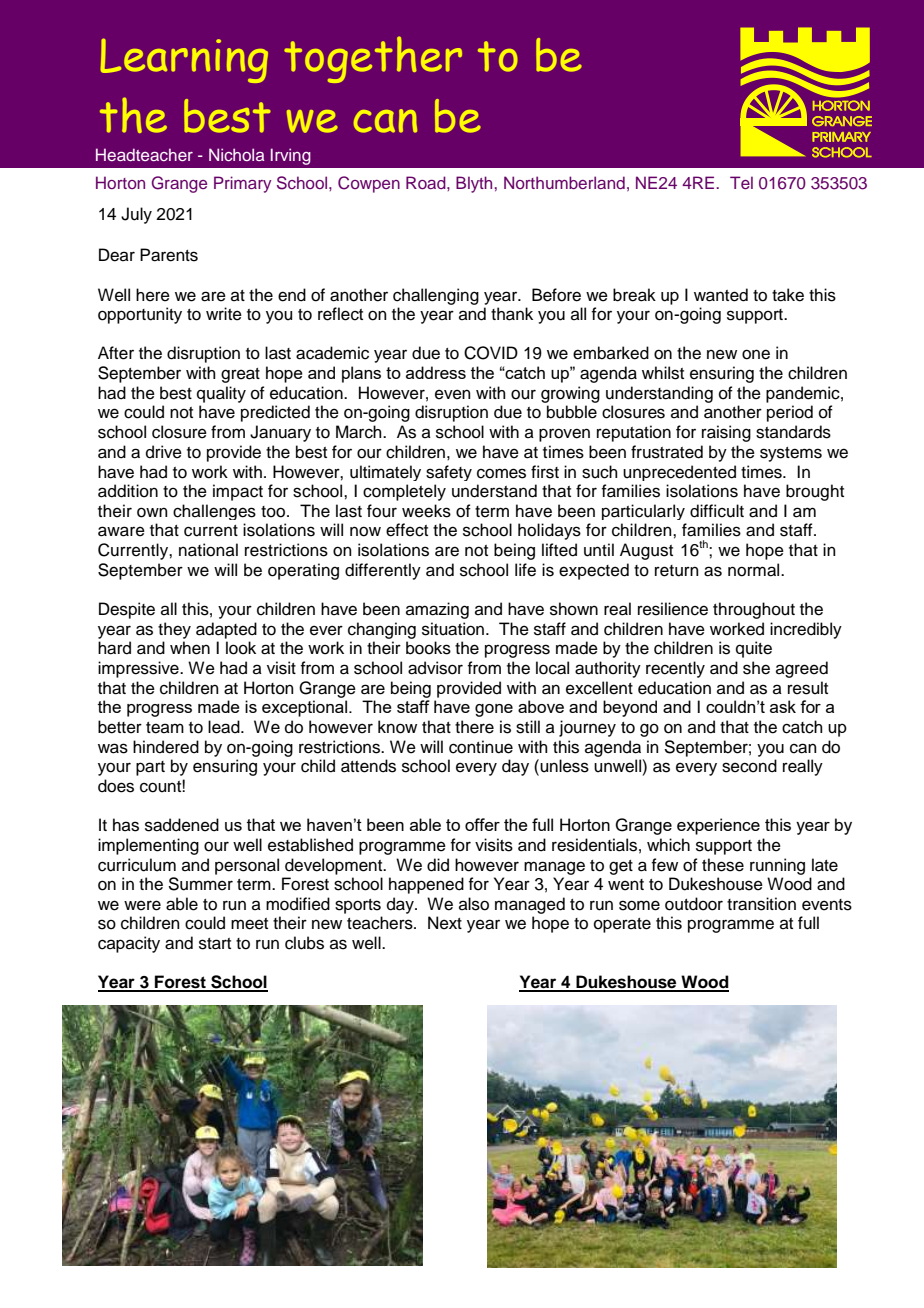  Describe the element at coordinates (190, 648) in the screenshot. I see `when` at that location.
